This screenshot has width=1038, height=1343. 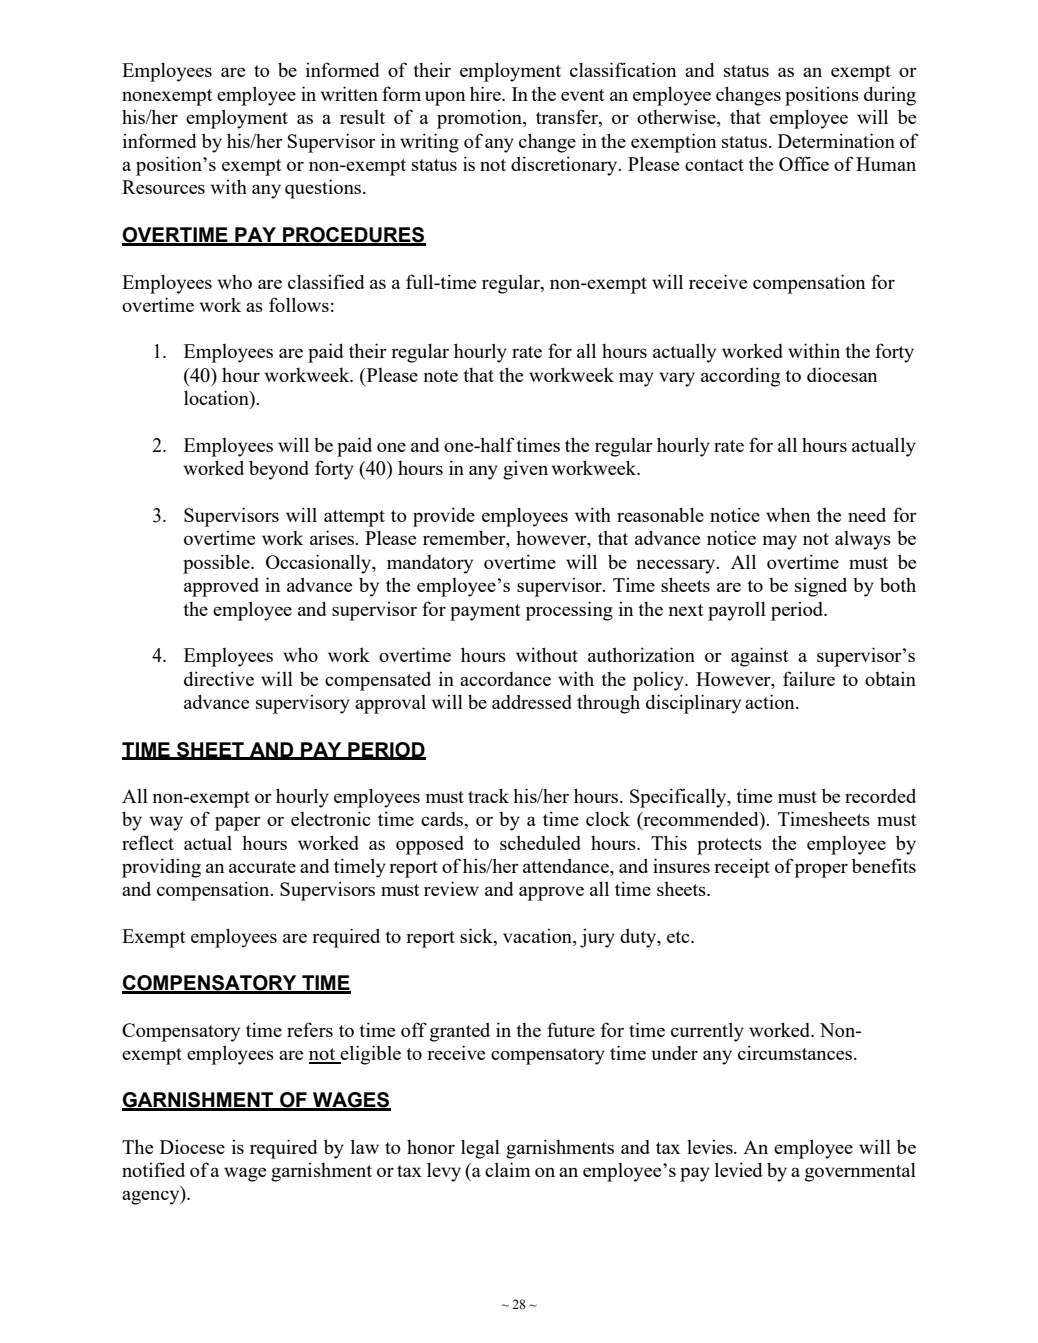 I want to click on Diocese, so click(x=192, y=1147).
